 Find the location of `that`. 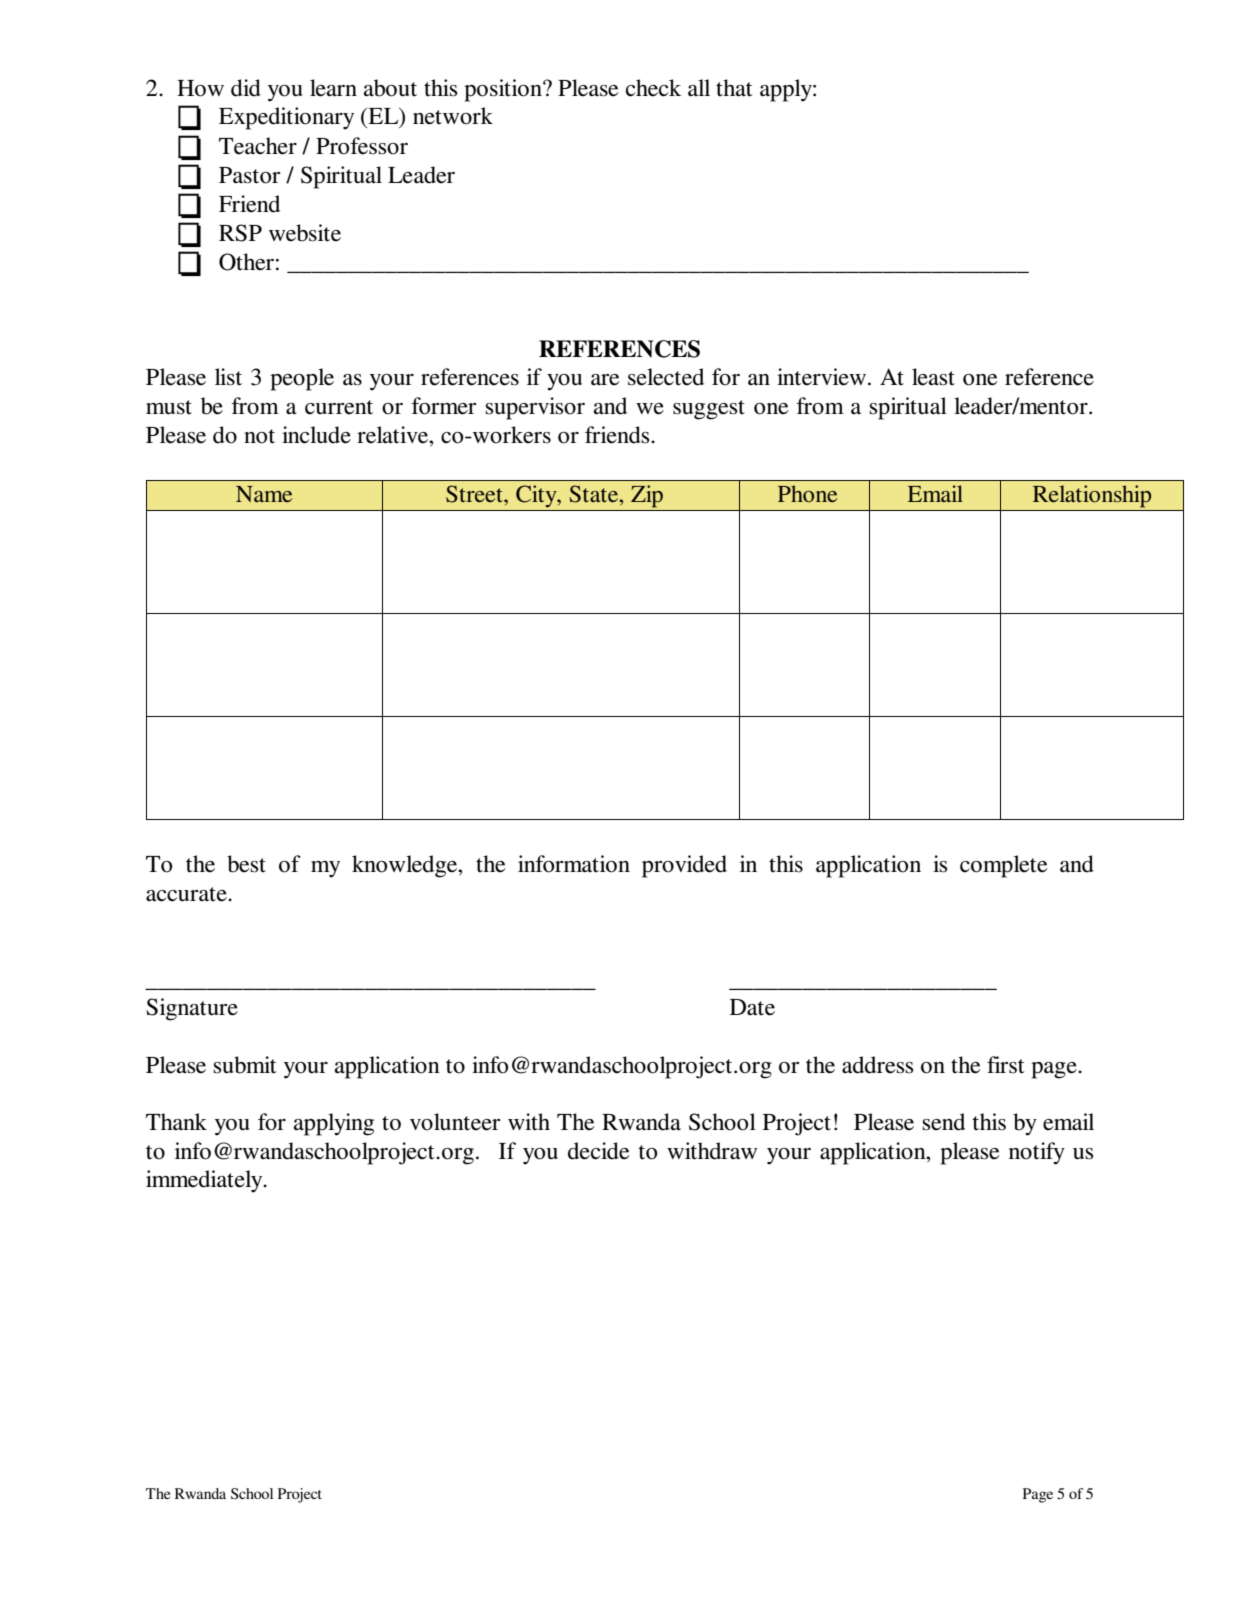

that is located at coordinates (734, 88).
